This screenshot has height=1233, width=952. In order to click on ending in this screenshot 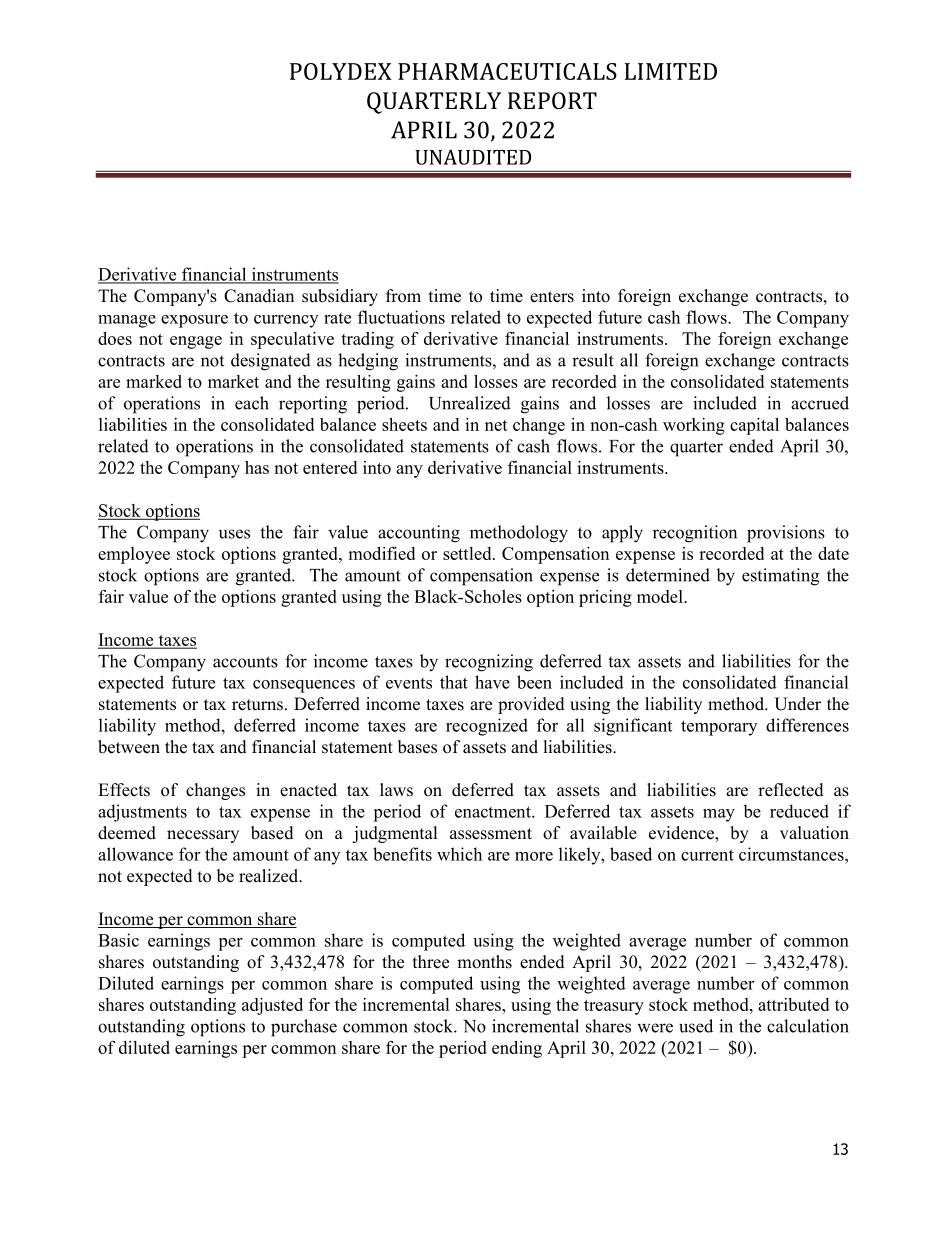, I will do `click(517, 1049)`.
